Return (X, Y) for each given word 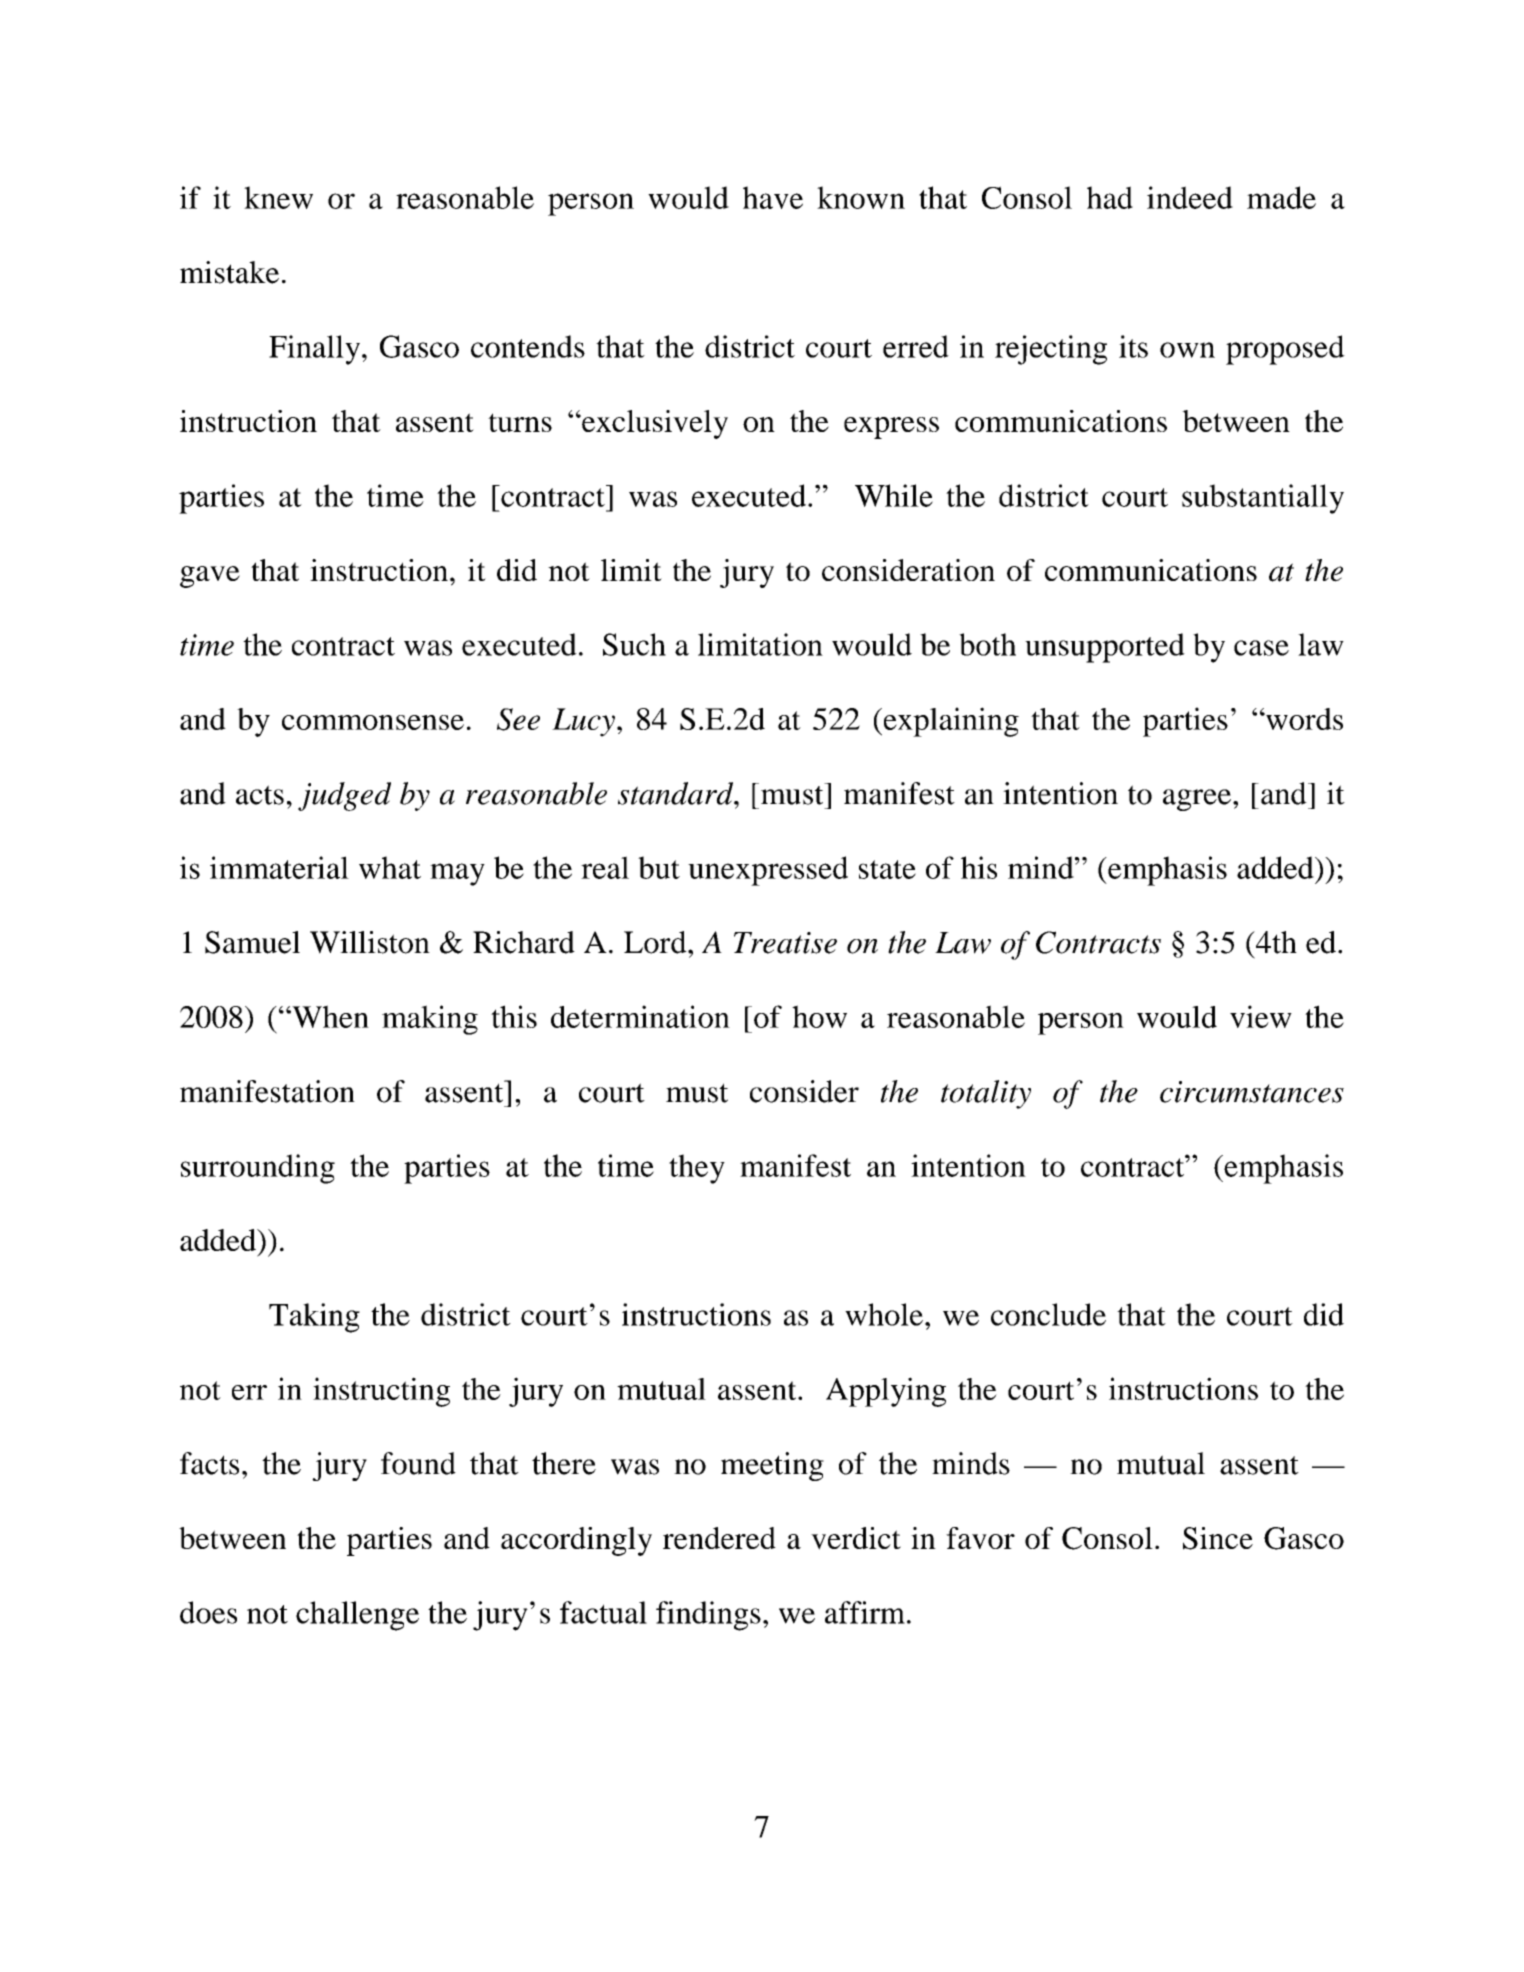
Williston (370, 942)
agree (1198, 800)
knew (278, 197)
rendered (719, 1538)
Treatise (785, 943)
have (773, 197)
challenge (357, 1616)
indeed (1190, 197)
